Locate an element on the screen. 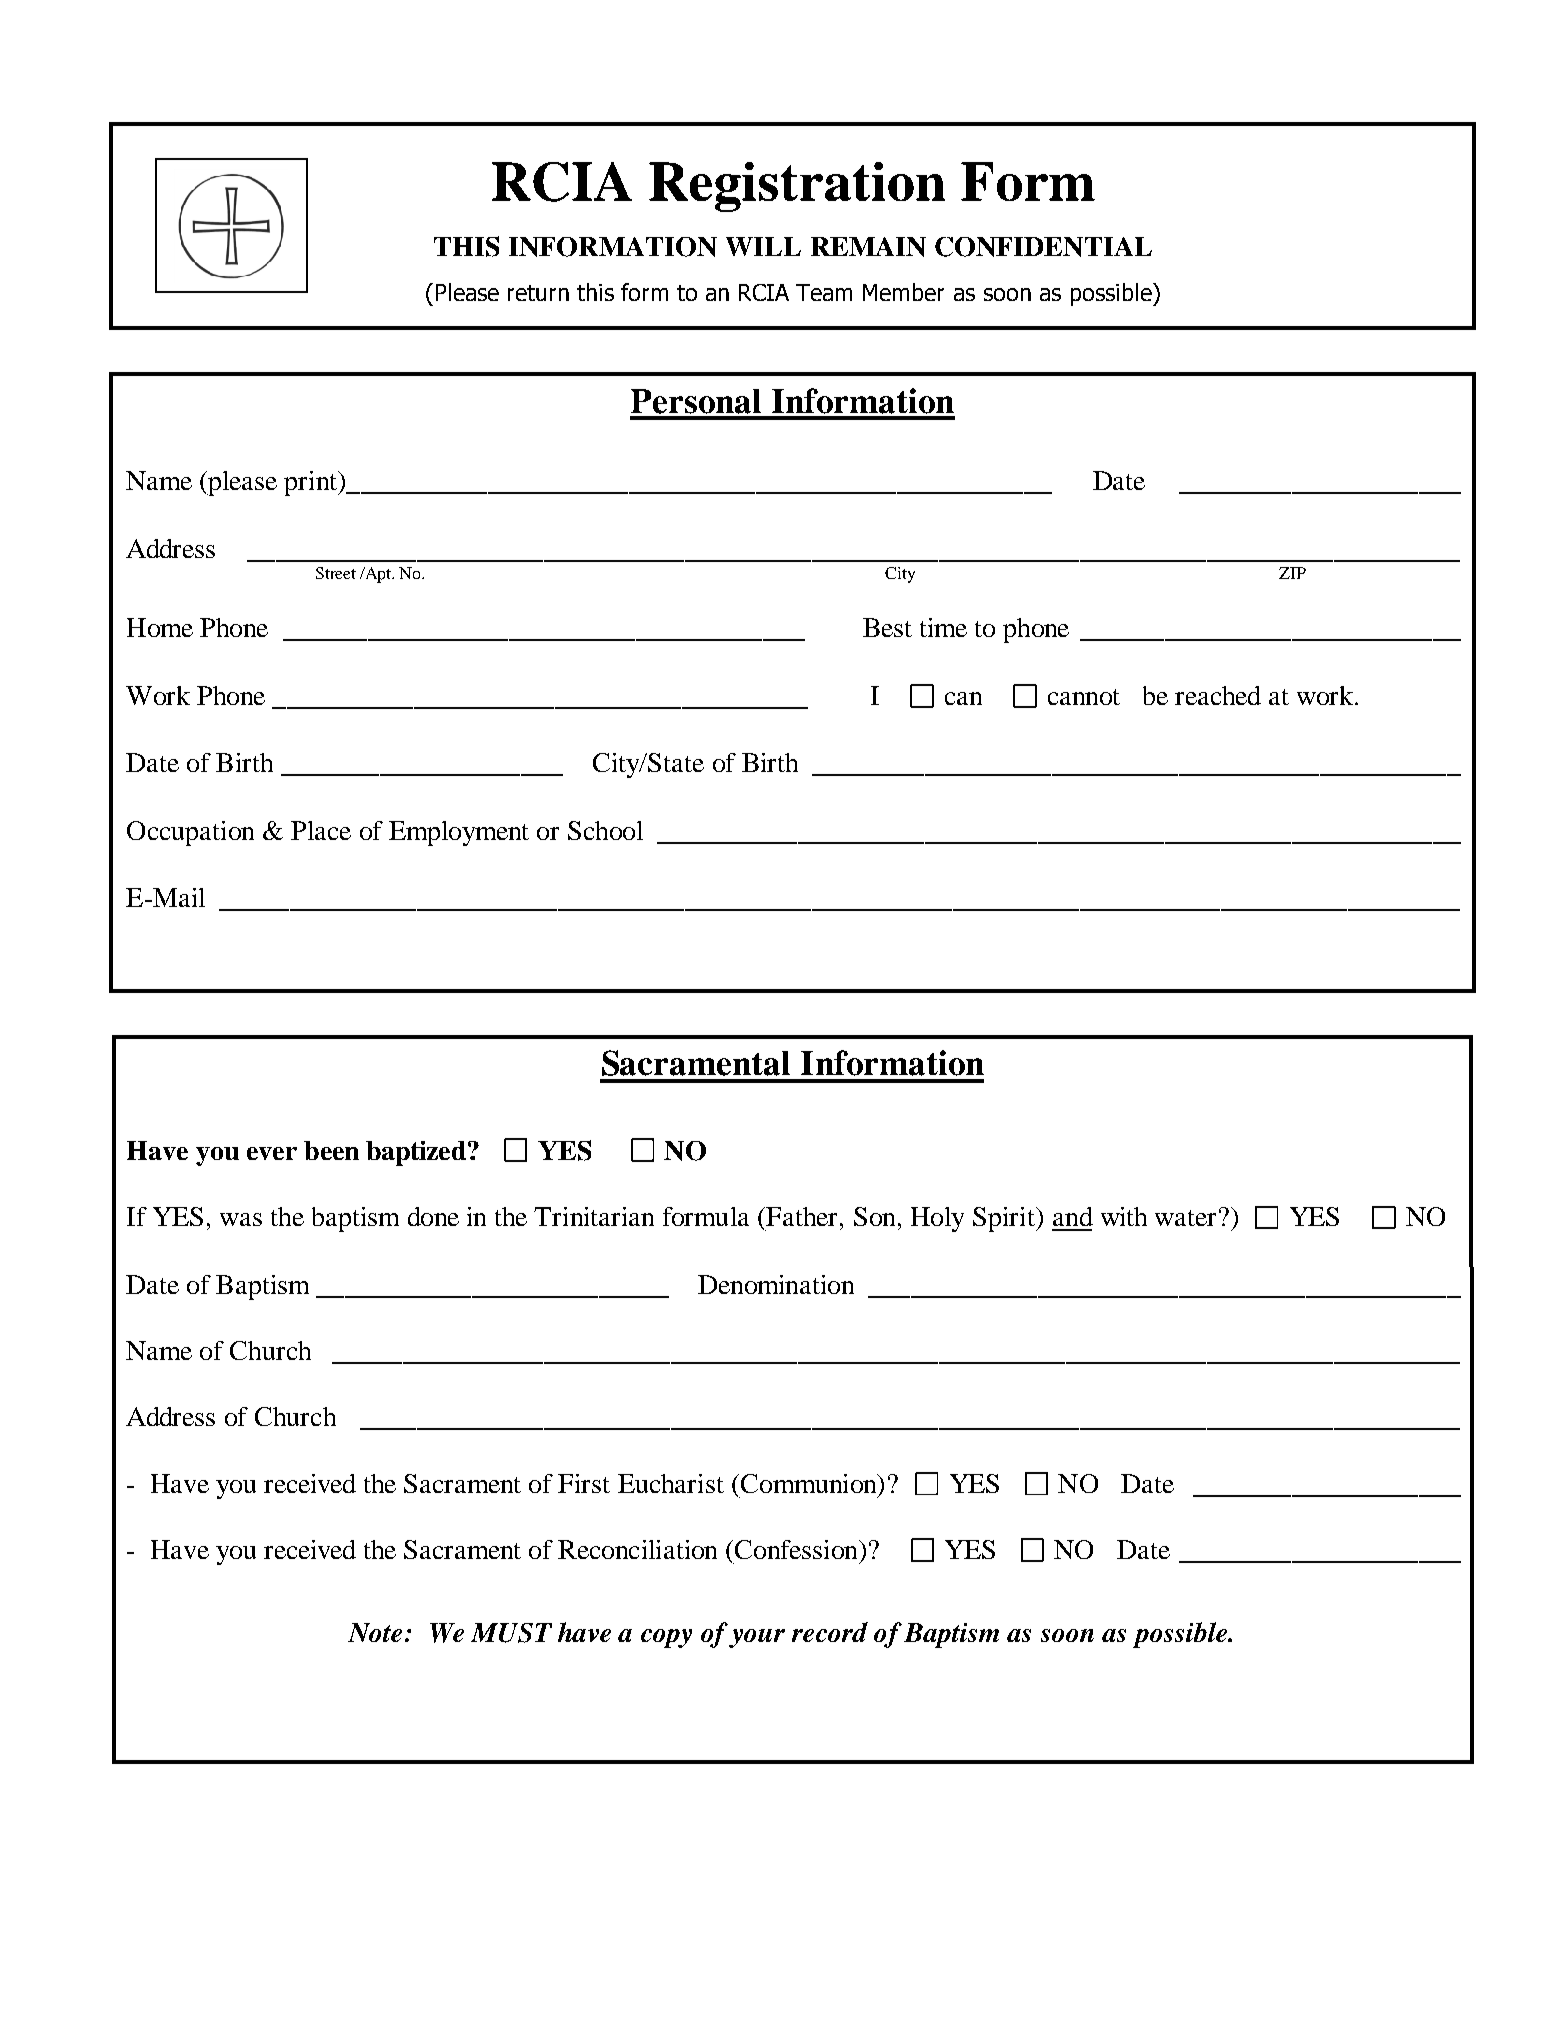 Image resolution: width=1564 pixels, height=2024 pixels. reached is located at coordinates (1218, 695).
